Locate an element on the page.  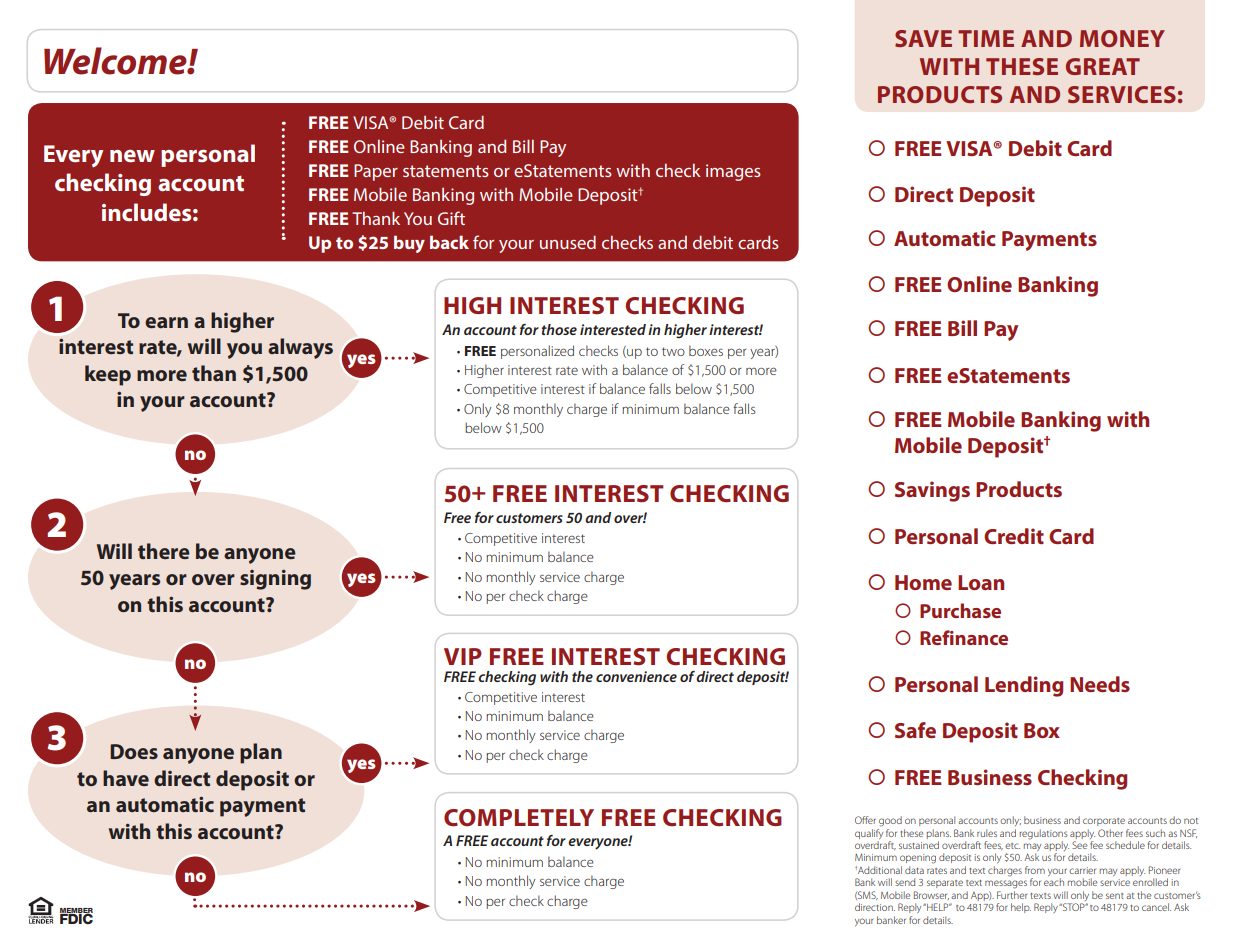
GREAT is located at coordinates (1103, 66).
